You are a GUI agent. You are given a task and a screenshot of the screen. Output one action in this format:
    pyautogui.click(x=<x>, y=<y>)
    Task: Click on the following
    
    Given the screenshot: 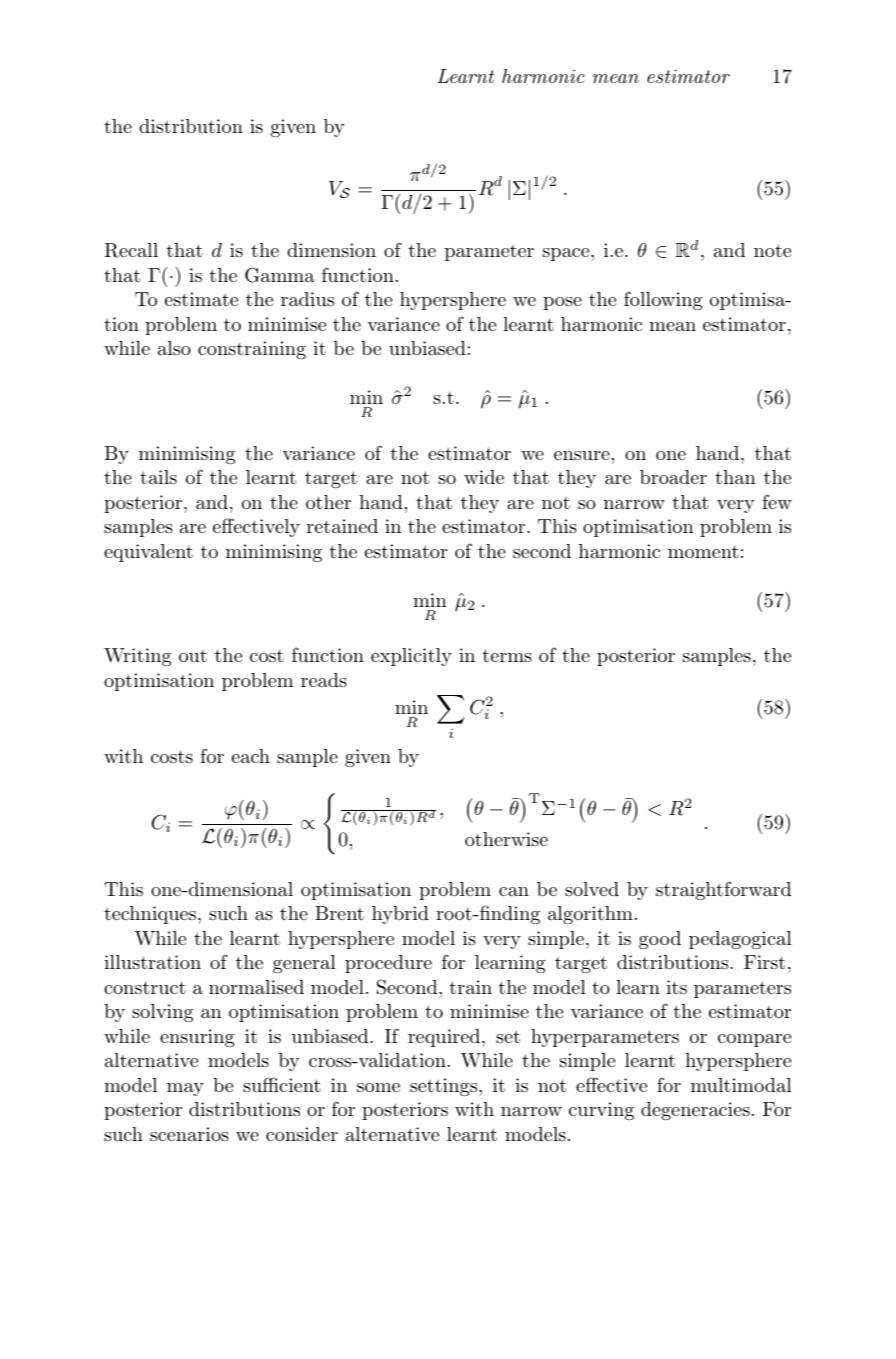 What is the action you would take?
    pyautogui.click(x=663, y=300)
